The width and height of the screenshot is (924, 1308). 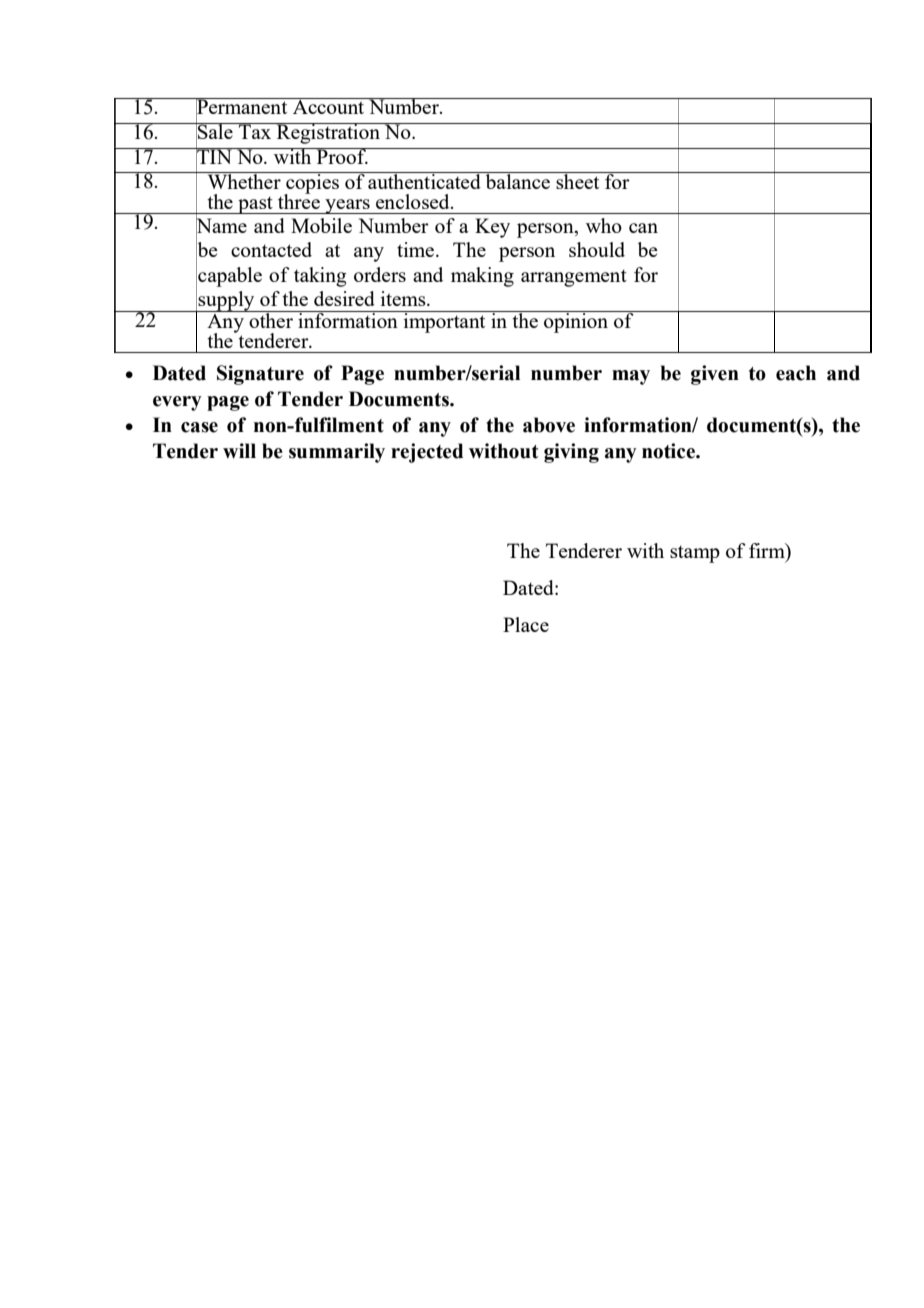 What do you see at coordinates (444, 322) in the screenshot?
I see `important` at bounding box center [444, 322].
